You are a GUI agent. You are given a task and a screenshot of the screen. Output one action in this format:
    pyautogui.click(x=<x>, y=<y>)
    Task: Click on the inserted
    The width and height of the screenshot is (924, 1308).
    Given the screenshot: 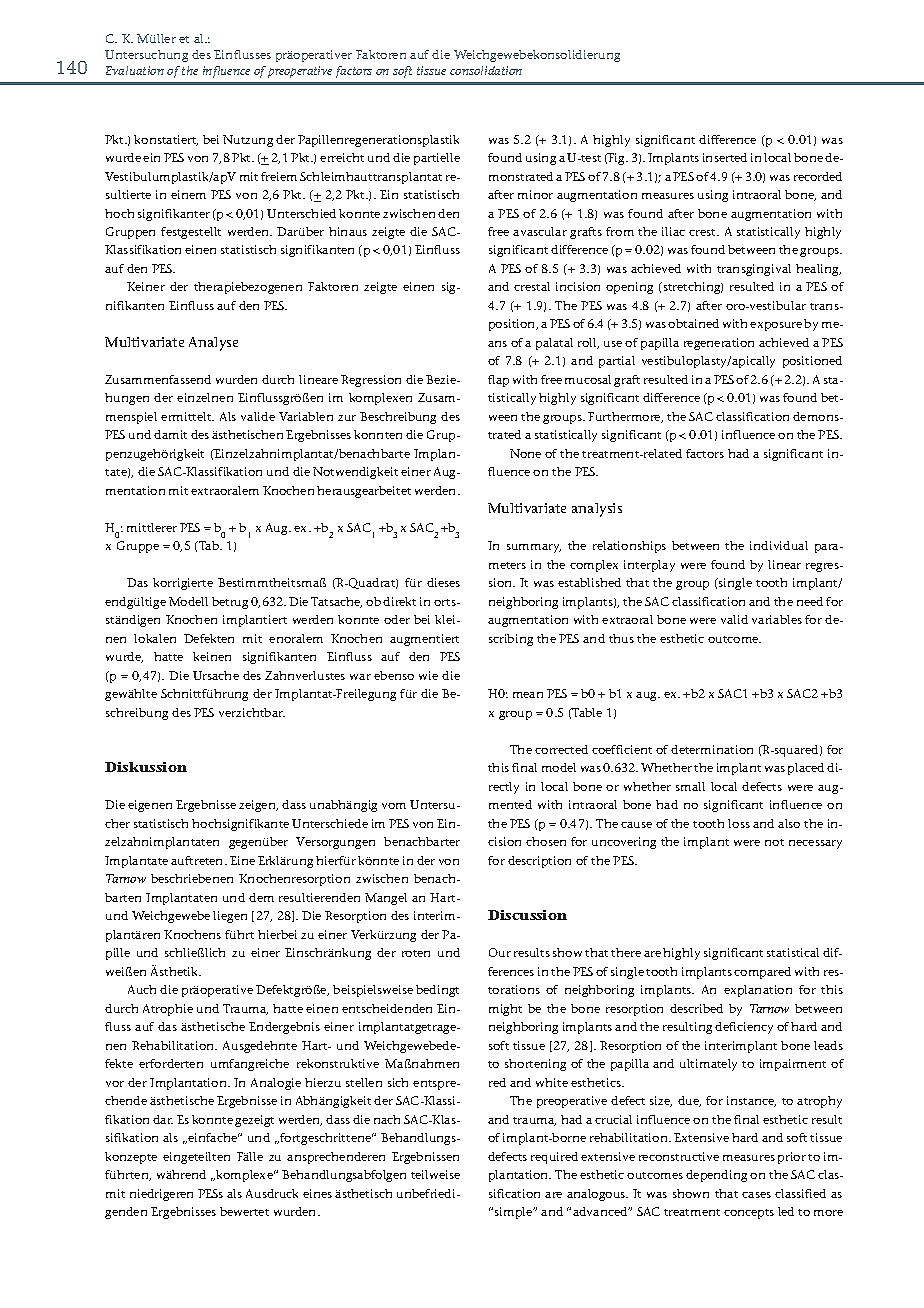 What is the action you would take?
    pyautogui.click(x=725, y=157)
